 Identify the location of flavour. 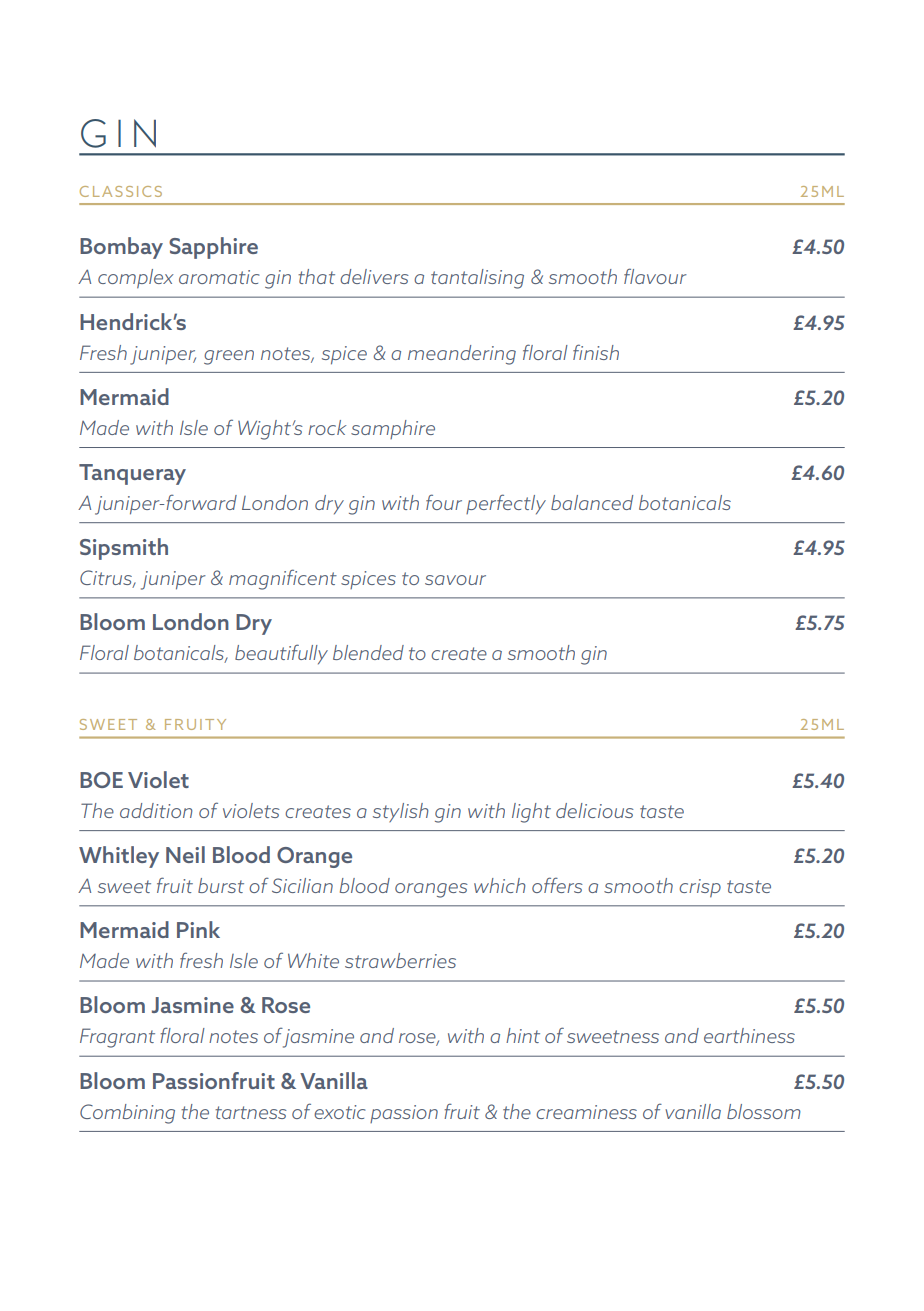
(655, 276).
